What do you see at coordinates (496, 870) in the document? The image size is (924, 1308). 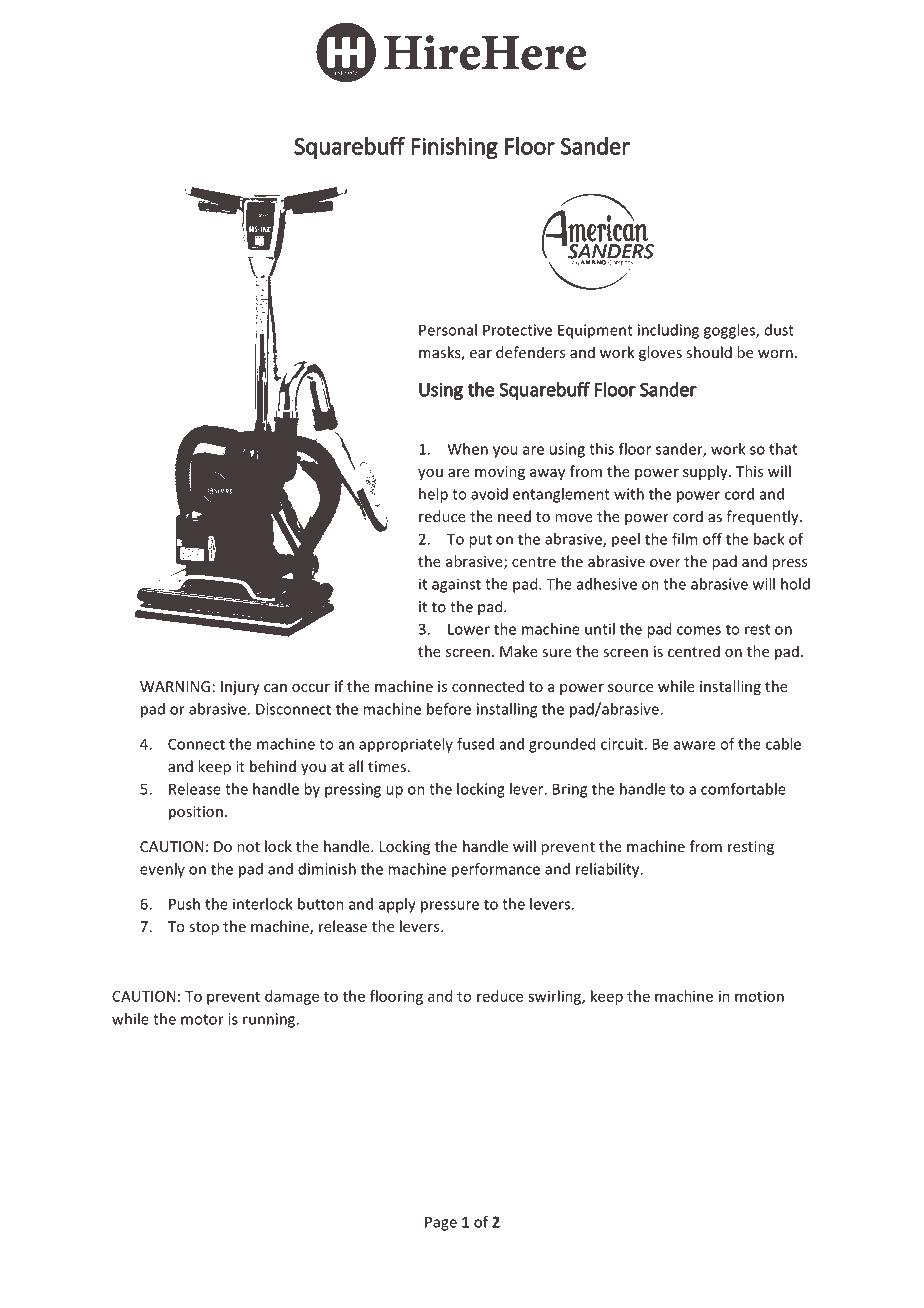 I see `performance` at bounding box center [496, 870].
